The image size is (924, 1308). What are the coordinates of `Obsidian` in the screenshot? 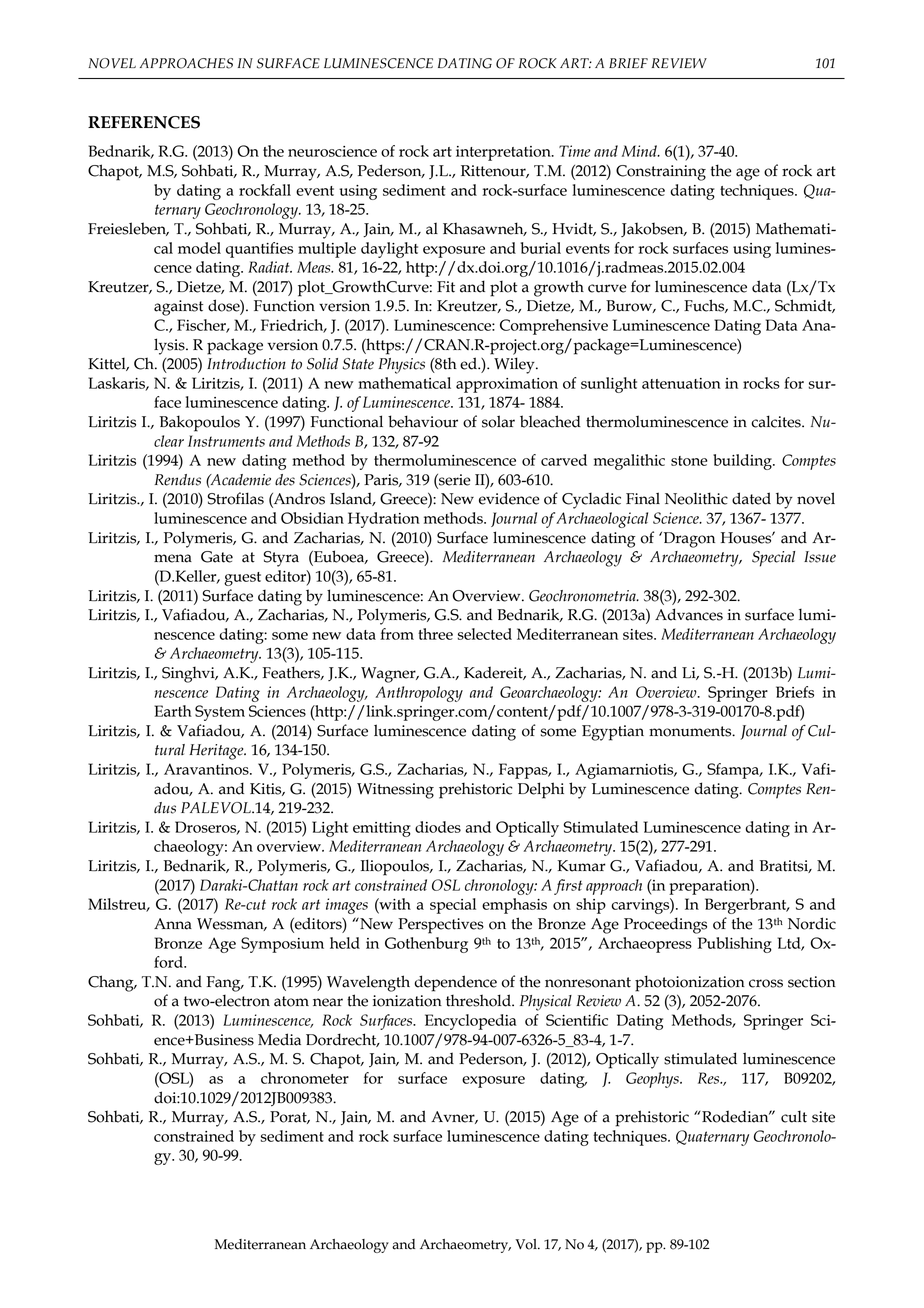 It's located at (312, 518).
